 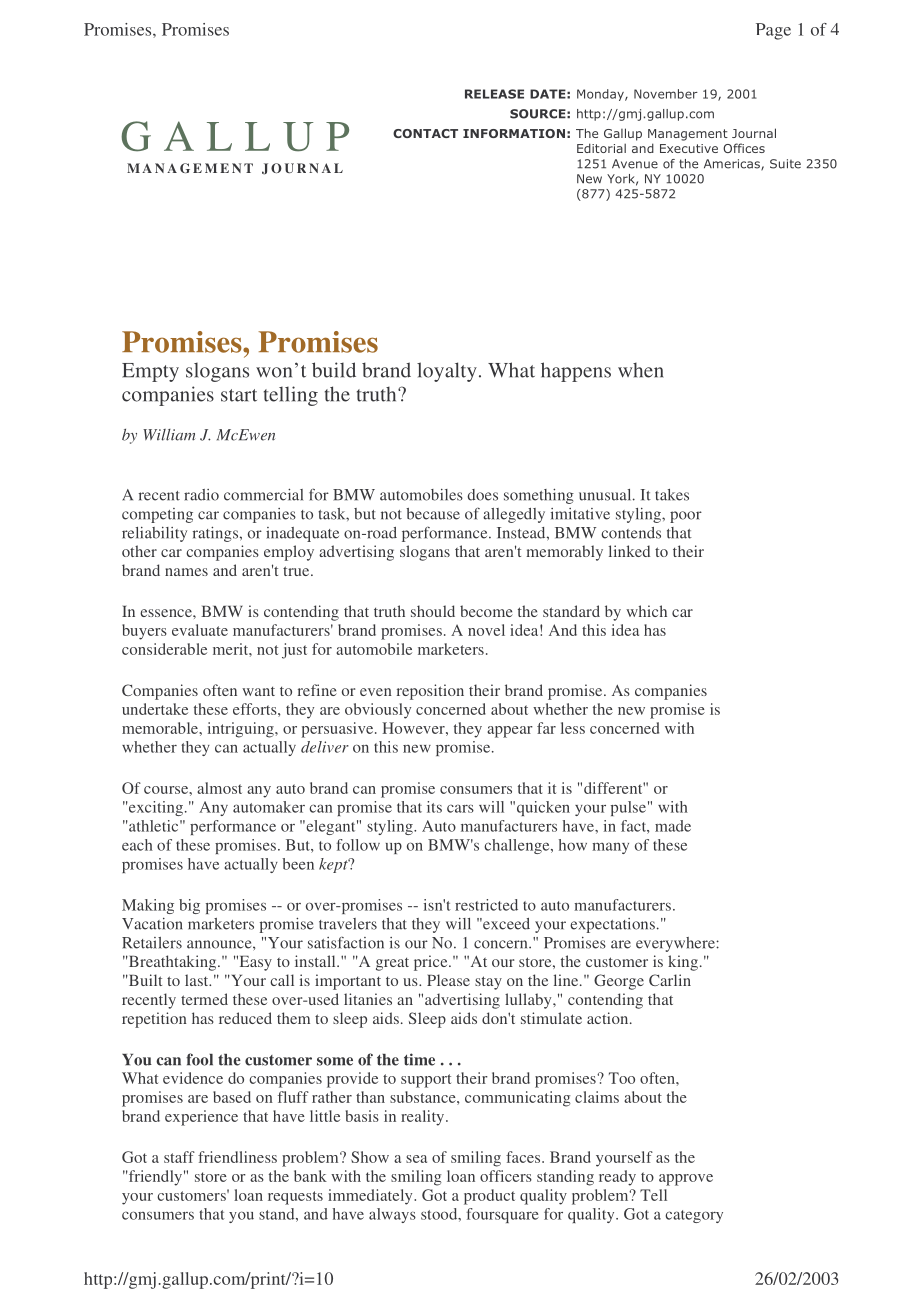 What do you see at coordinates (676, 944) in the page?
I see `everywhere` at bounding box center [676, 944].
